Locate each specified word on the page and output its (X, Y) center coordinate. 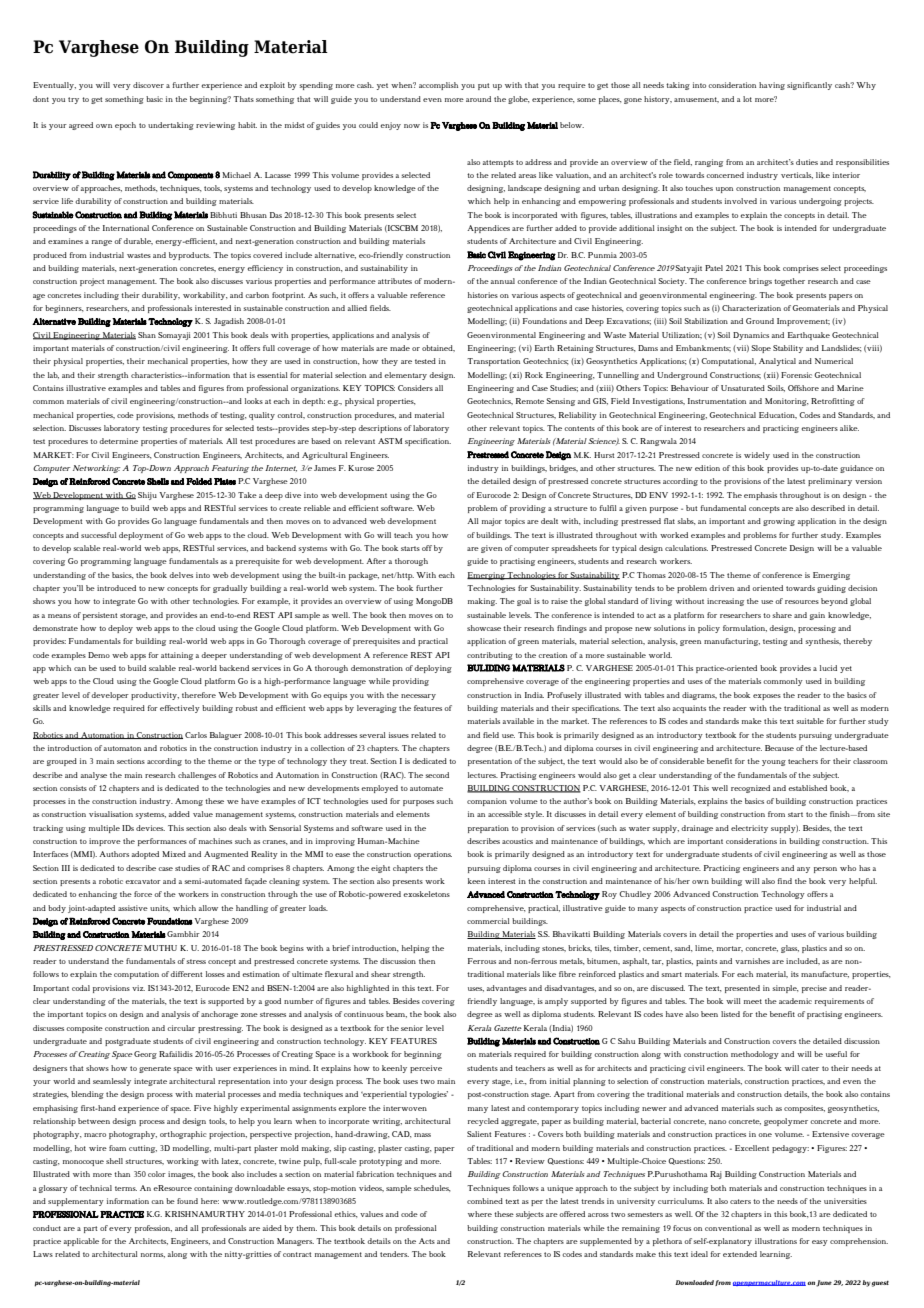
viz (138, 988)
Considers (415, 388)
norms (153, 1255)
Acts (427, 1241)
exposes (767, 697)
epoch (125, 126)
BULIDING (488, 668)
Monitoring (787, 402)
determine (118, 441)
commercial (488, 921)
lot (747, 99)
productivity (155, 696)
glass (790, 949)
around (478, 99)
